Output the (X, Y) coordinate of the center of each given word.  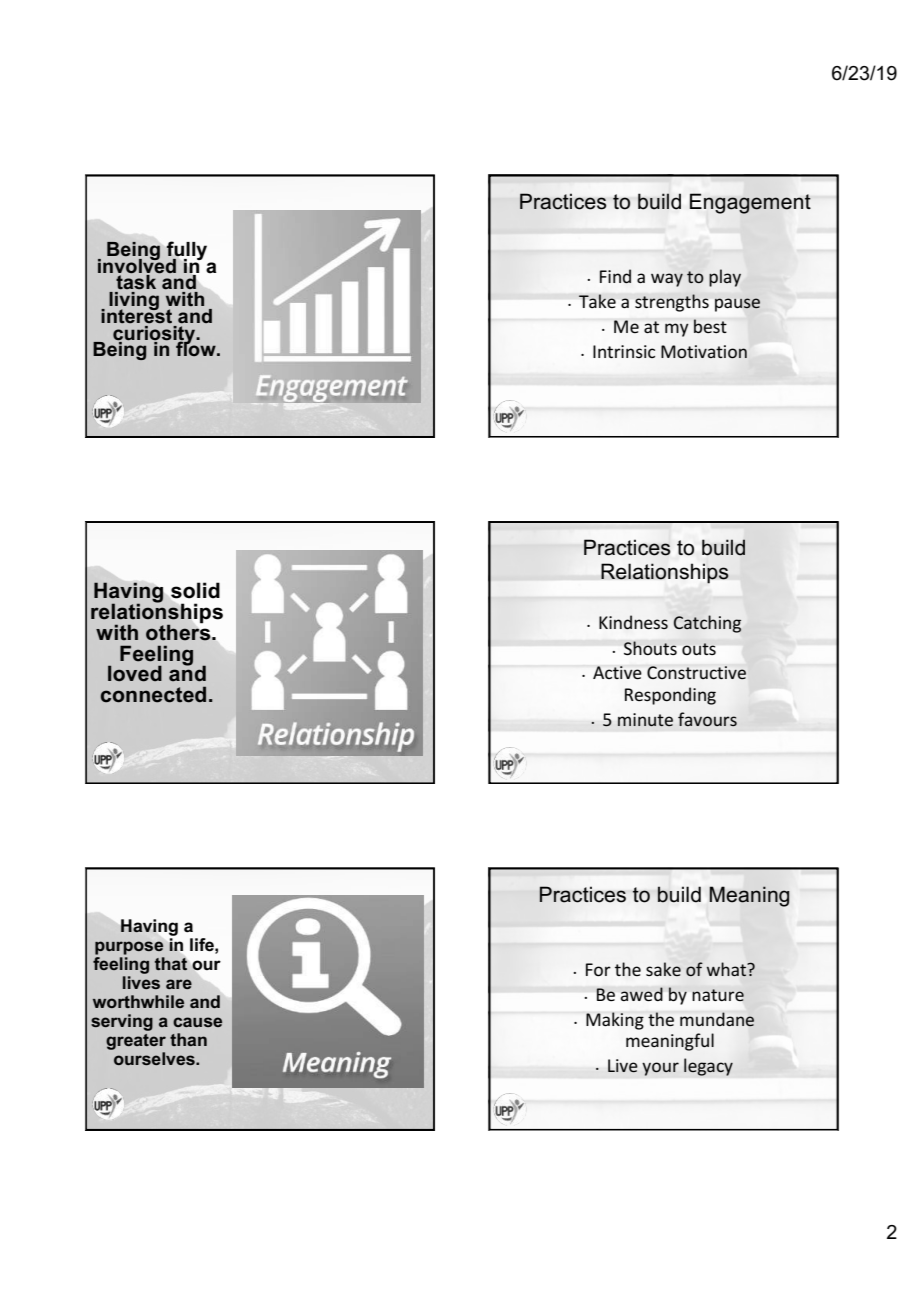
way (667, 280)
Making (615, 1021)
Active (617, 673)
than (188, 1039)
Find (615, 276)
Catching (707, 624)
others (179, 631)
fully (186, 251)
